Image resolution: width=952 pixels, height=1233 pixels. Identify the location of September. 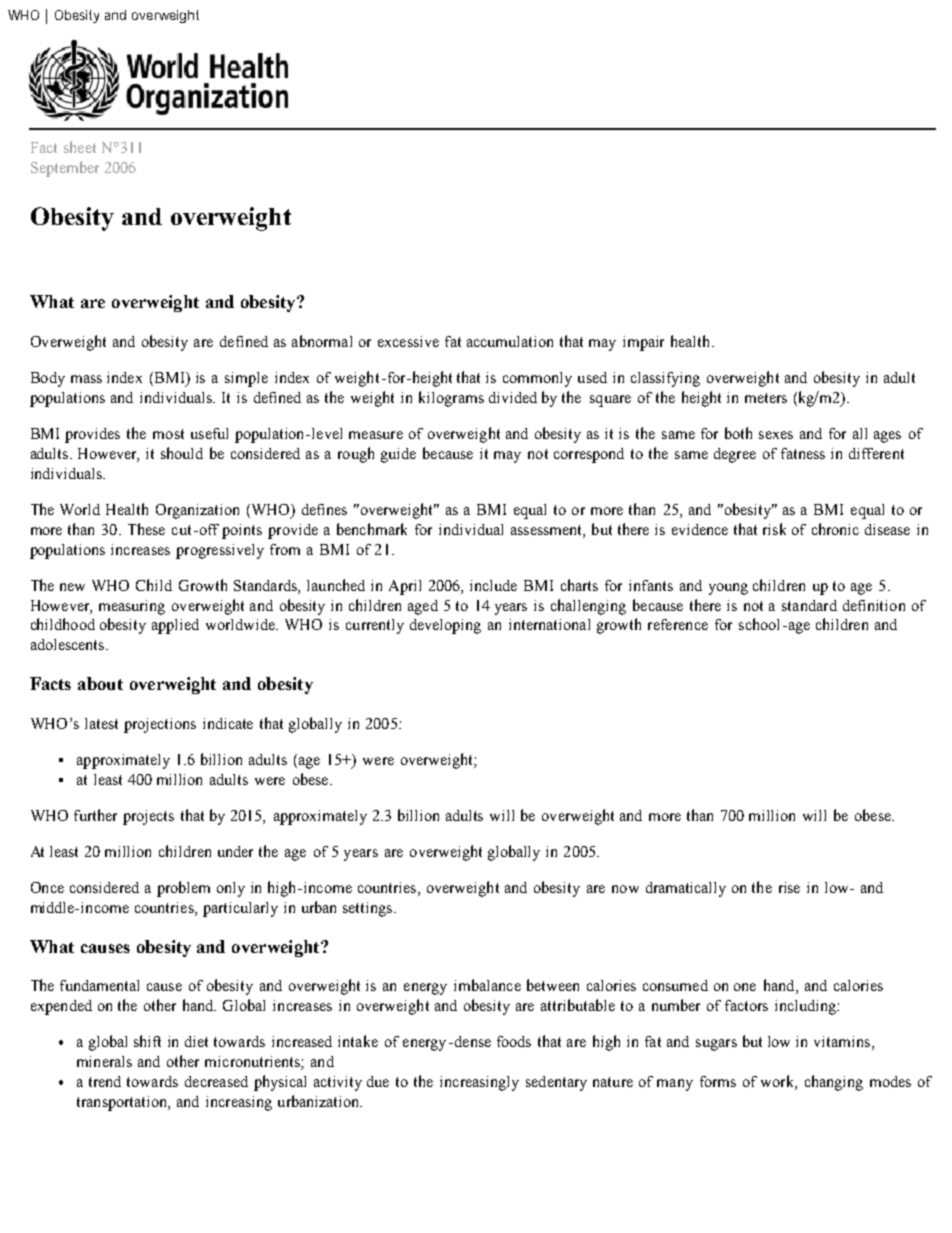
(65, 169).
